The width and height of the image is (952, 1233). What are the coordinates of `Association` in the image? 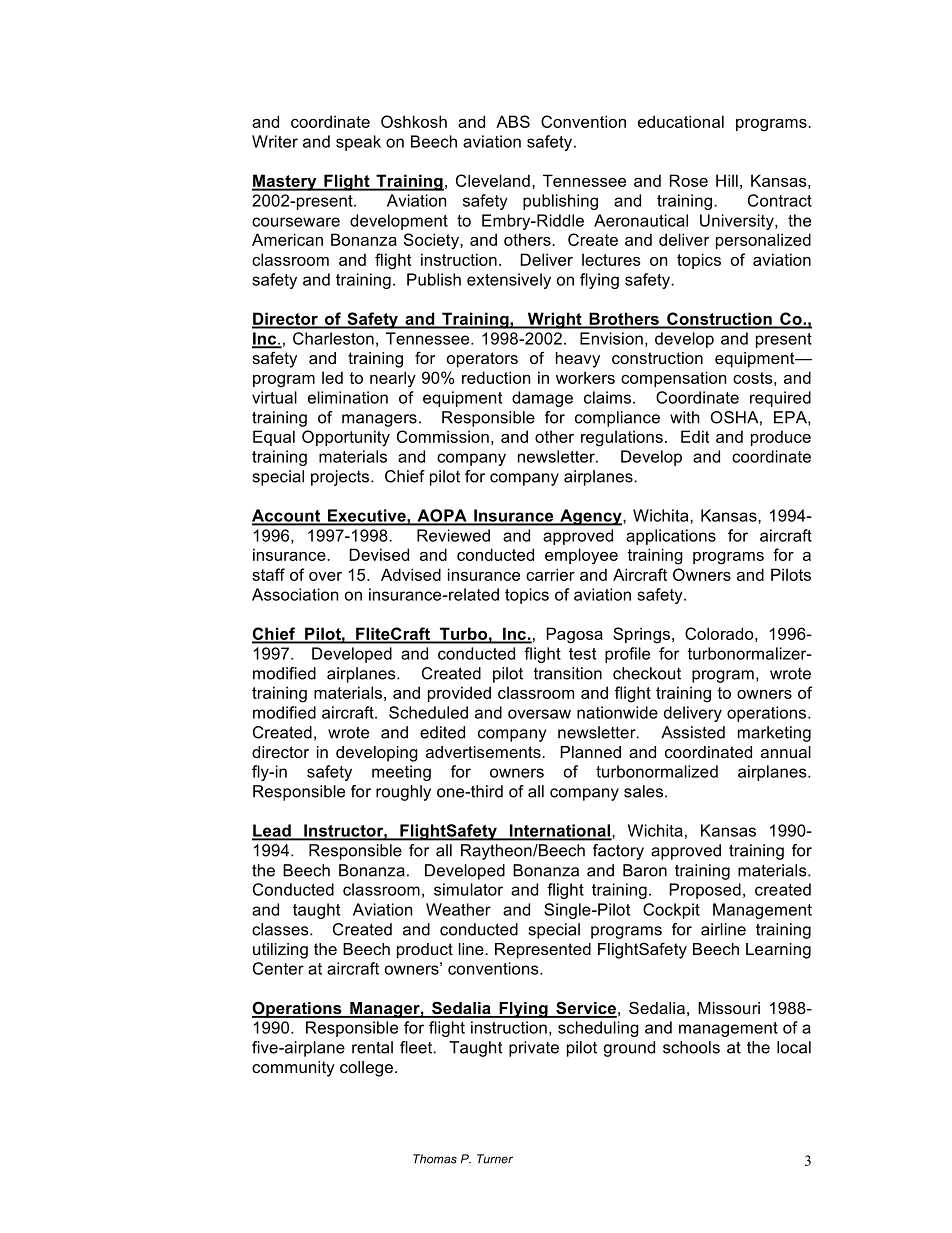 It's located at (295, 594).
